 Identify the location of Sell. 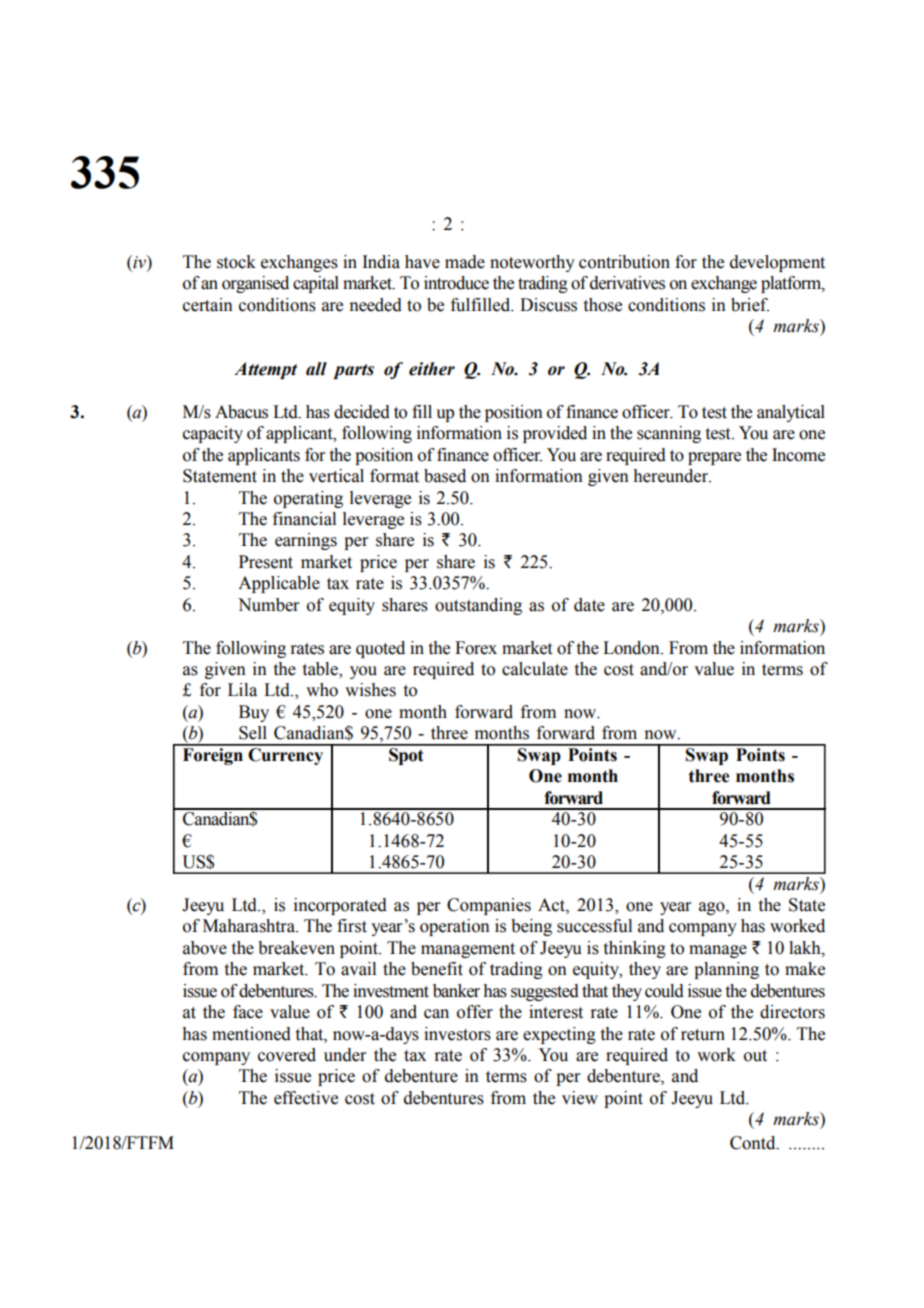
(253, 733).
